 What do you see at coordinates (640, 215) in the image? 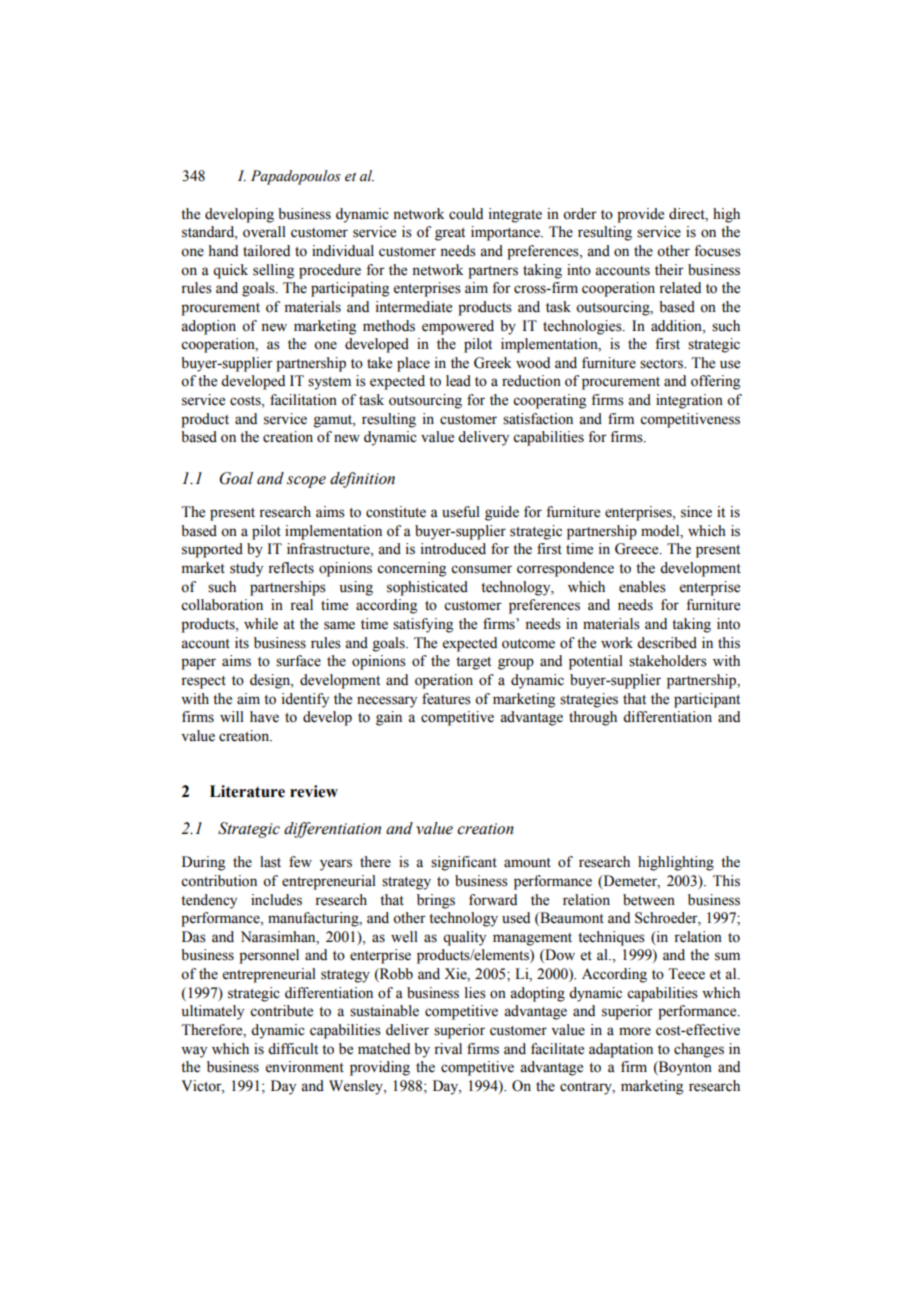
I see `provide` at bounding box center [640, 215].
